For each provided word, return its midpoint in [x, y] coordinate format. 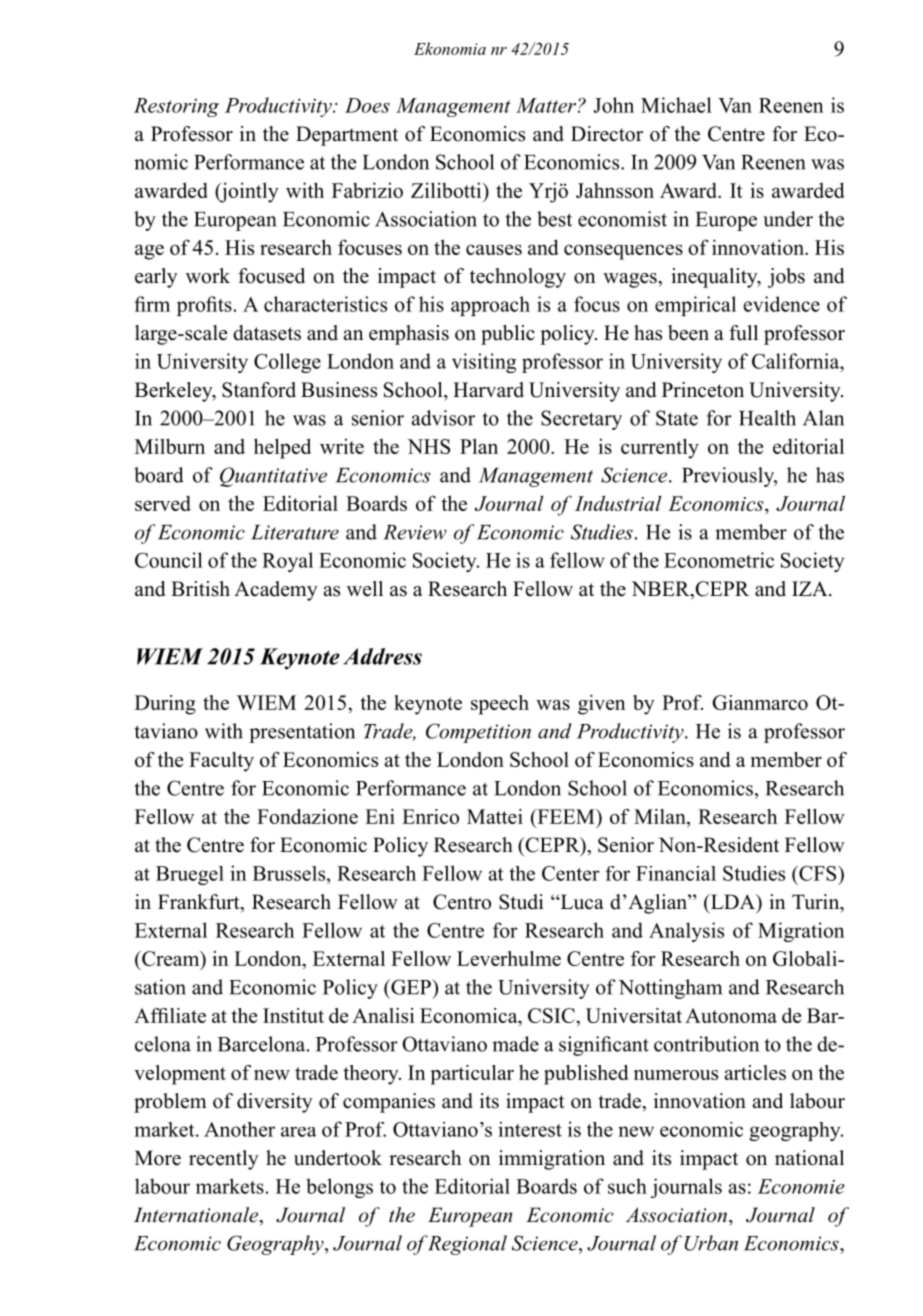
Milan [661, 816]
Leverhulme [509, 958]
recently [224, 1160]
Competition [478, 733]
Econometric [719, 560]
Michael [676, 105]
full [743, 333]
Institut [293, 1015]
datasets [267, 333]
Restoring [176, 107]
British [200, 589]
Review [415, 532]
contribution [706, 1044]
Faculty [221, 762]
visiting [484, 363]
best [554, 219]
